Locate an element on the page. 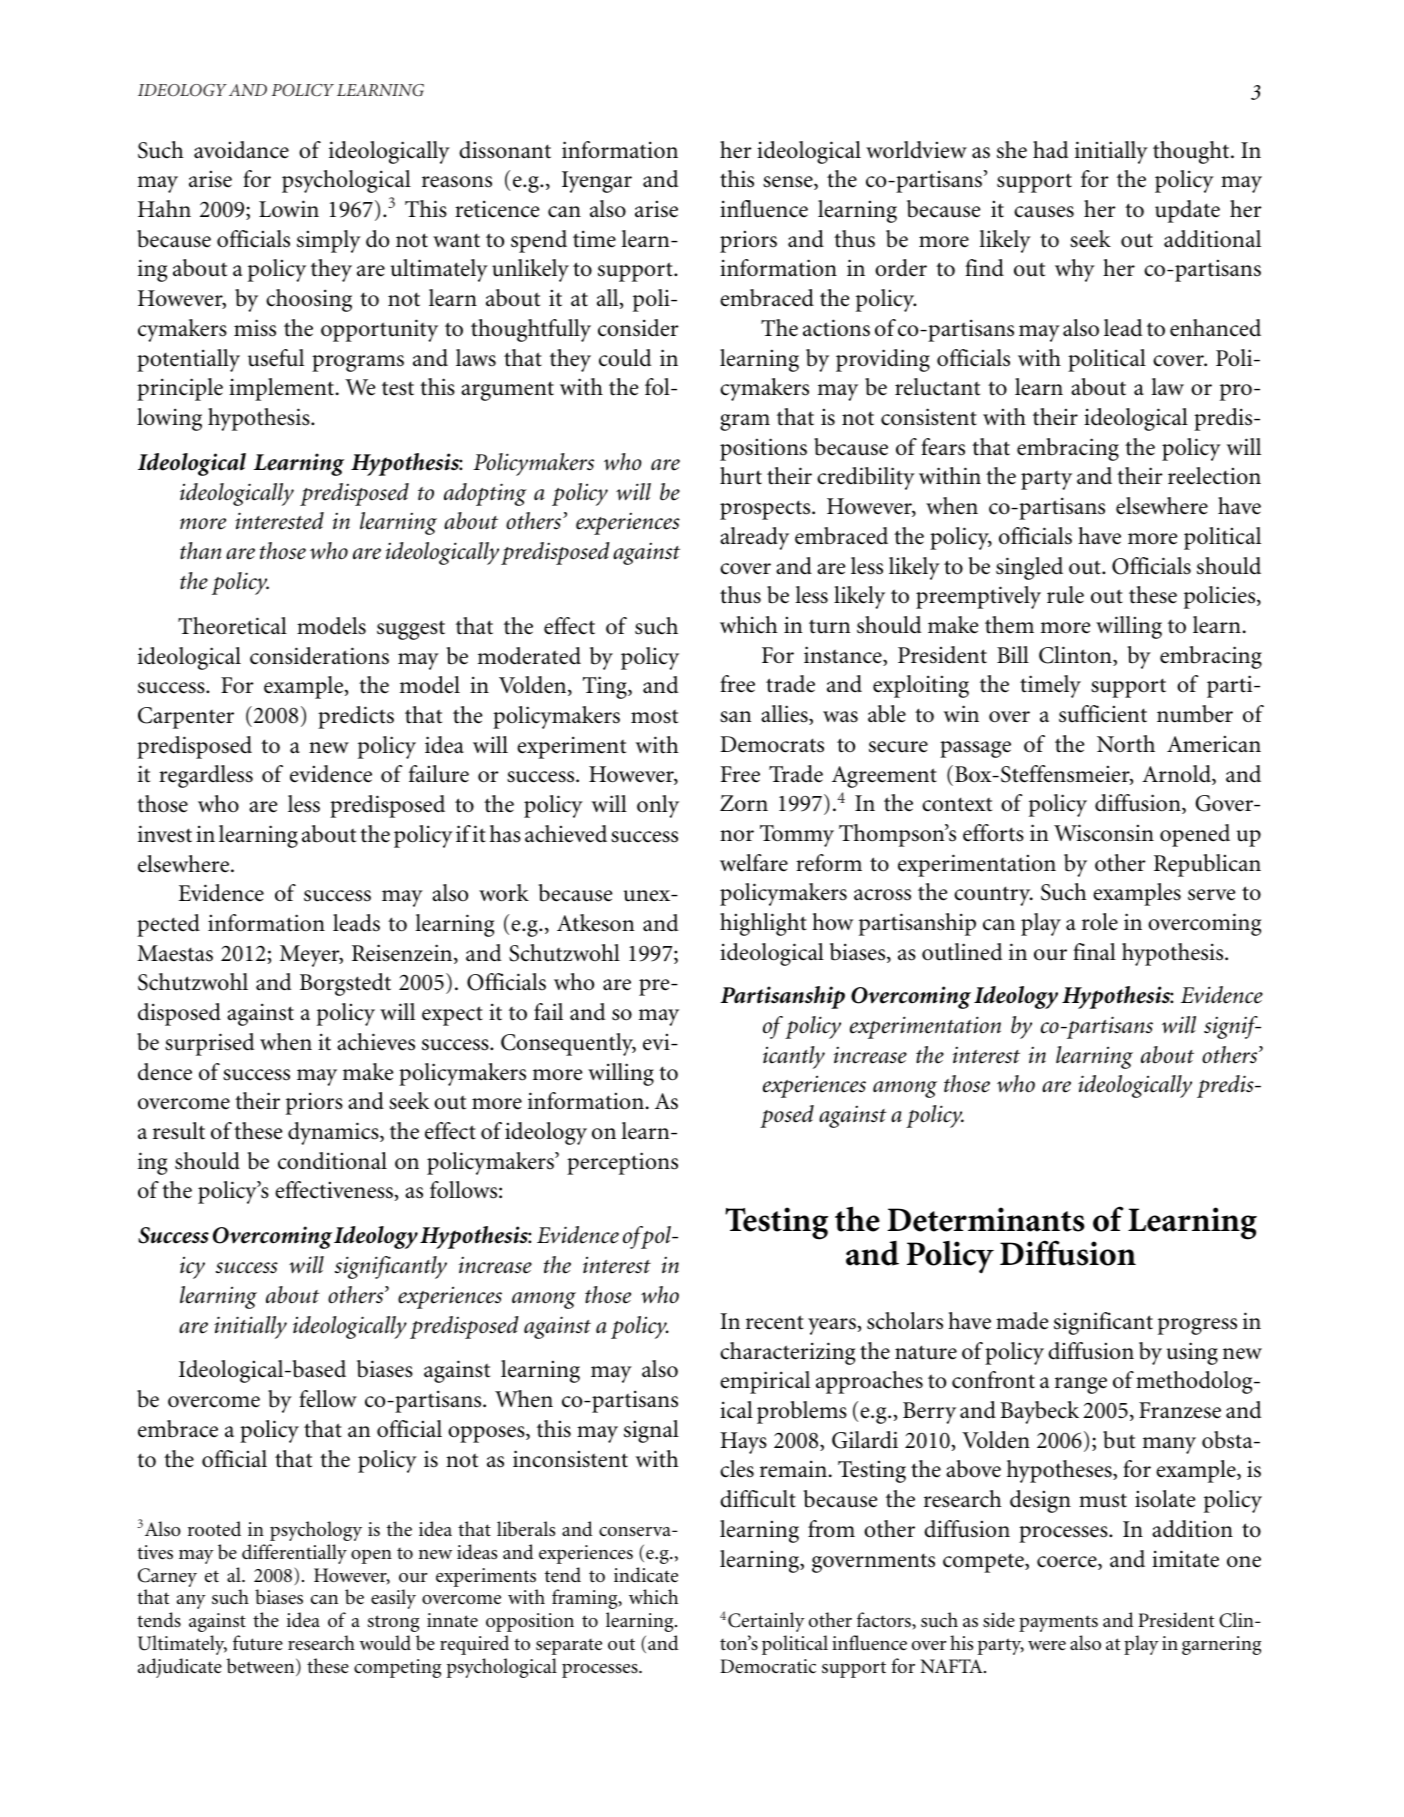 This document has height=1817, width=1404. causes is located at coordinates (1044, 212).
